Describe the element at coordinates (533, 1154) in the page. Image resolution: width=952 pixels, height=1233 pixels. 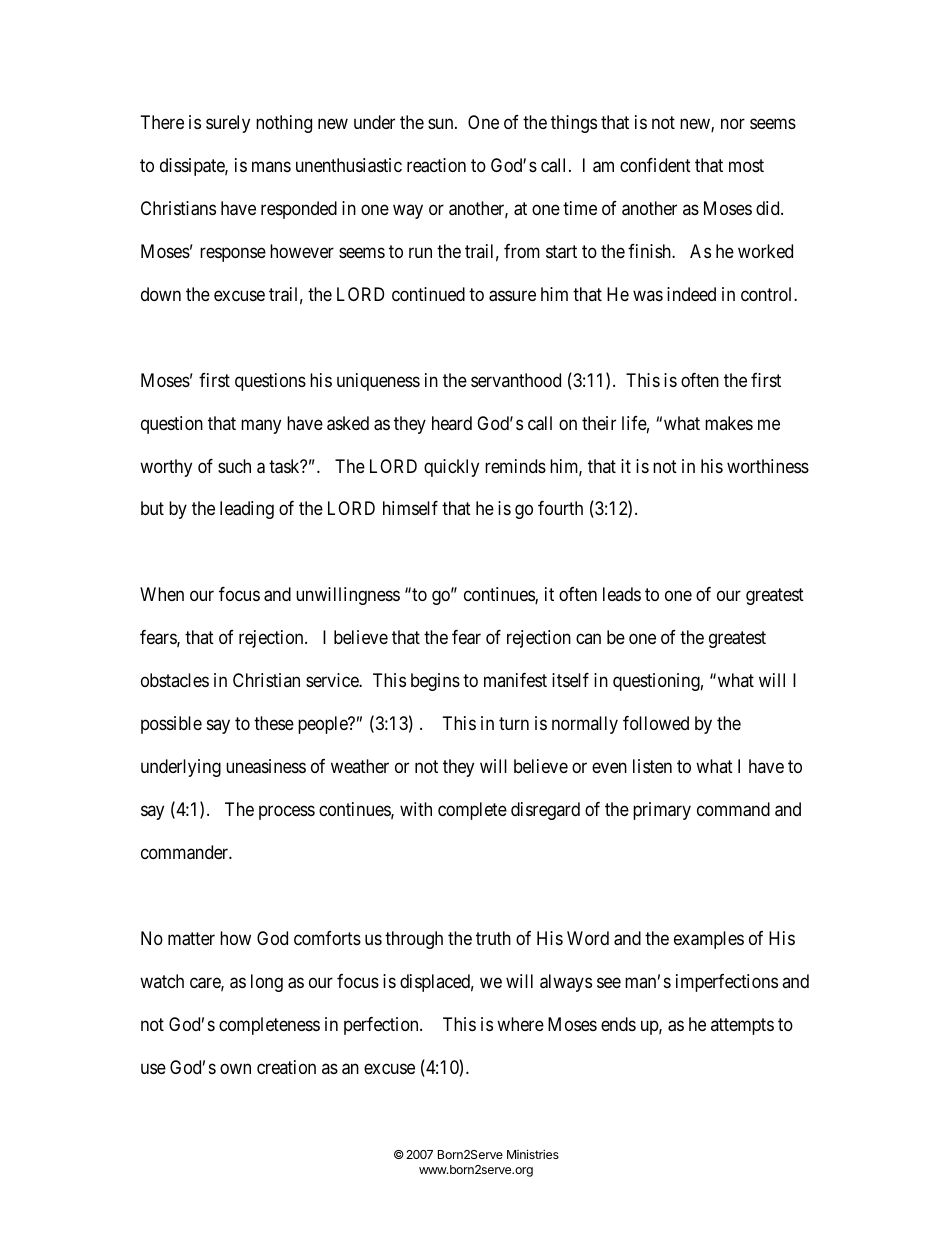
I see `Ministries` at that location.
